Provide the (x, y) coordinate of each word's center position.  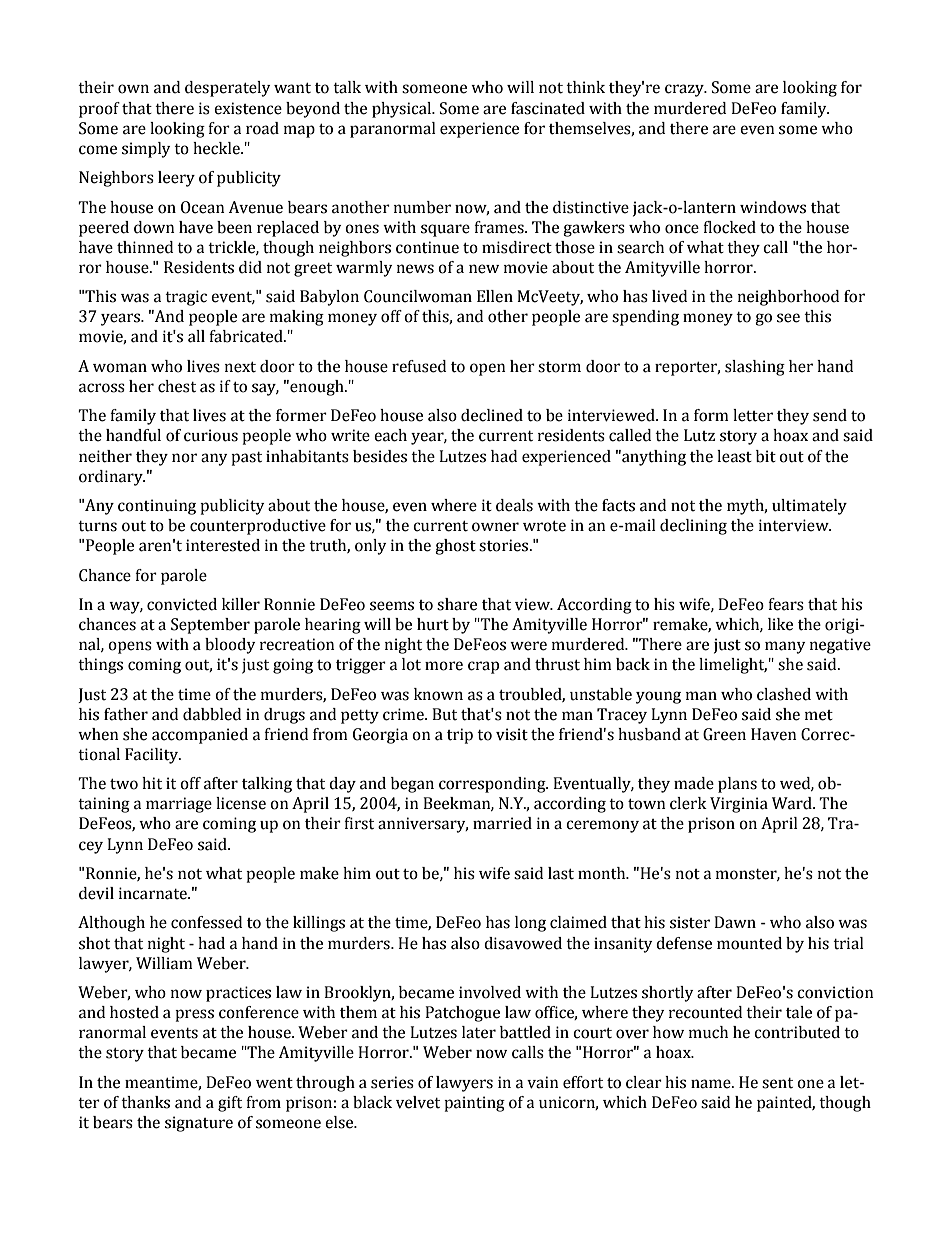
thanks (145, 1102)
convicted (182, 604)
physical (403, 110)
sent (777, 1083)
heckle (217, 148)
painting (474, 1104)
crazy (685, 90)
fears (786, 604)
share (457, 604)
